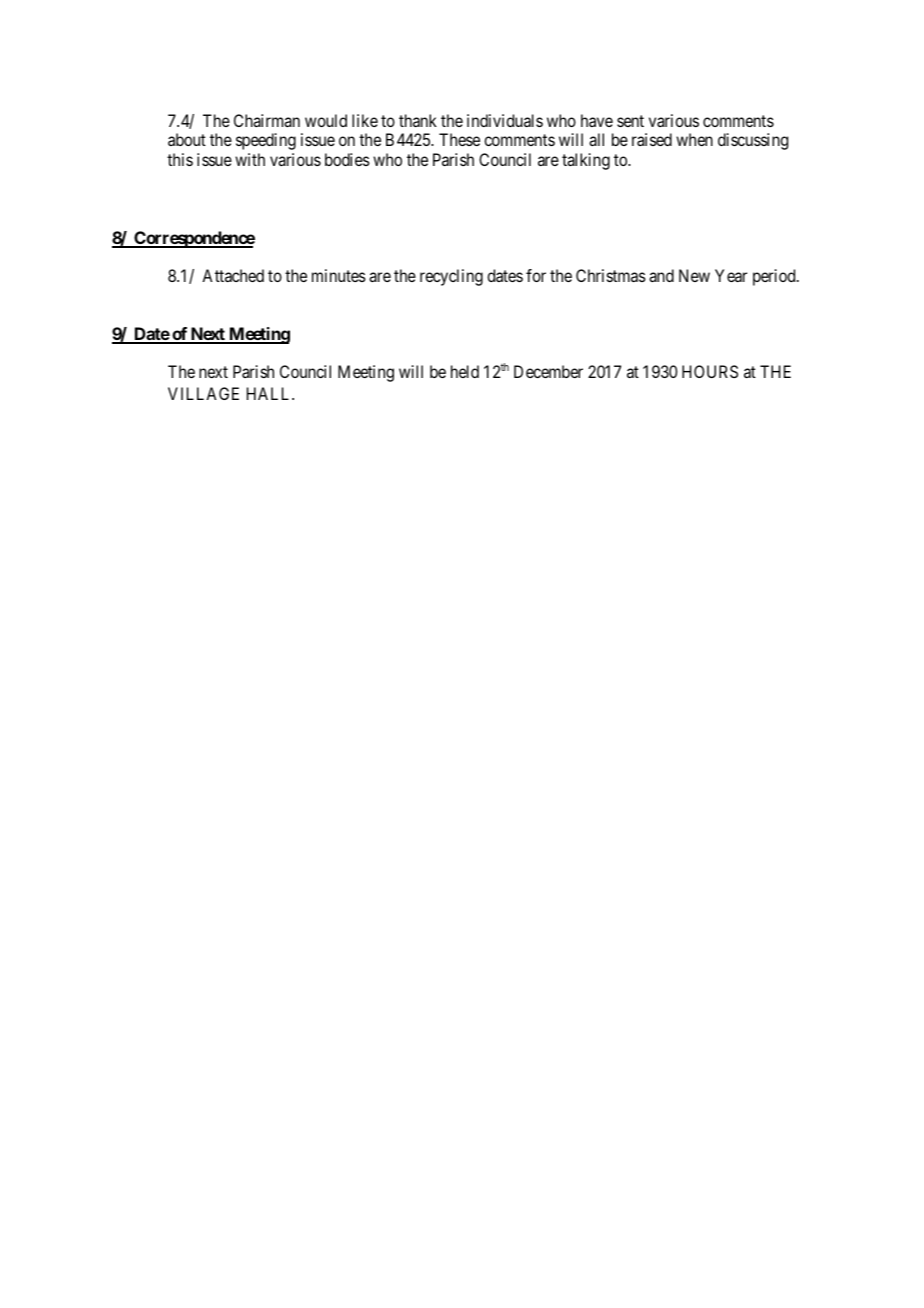  I want to click on held, so click(465, 371).
